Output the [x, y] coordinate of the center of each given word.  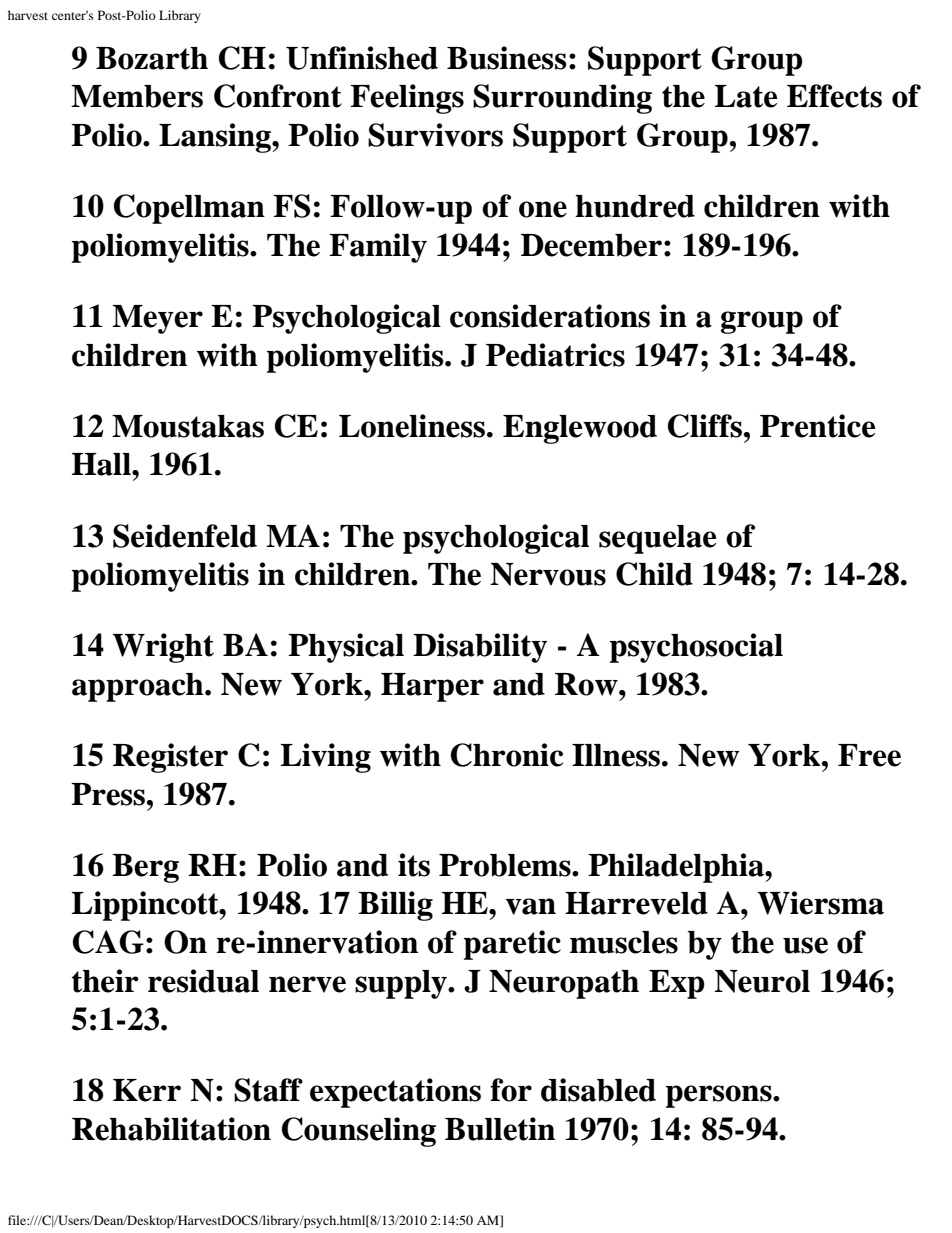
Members [137, 96]
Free [869, 755]
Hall [102, 464]
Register [170, 758]
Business [507, 58]
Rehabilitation [171, 1129]
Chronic [507, 755]
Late [746, 96]
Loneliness [412, 426]
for [511, 1090]
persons [720, 1096]
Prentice [817, 426]
